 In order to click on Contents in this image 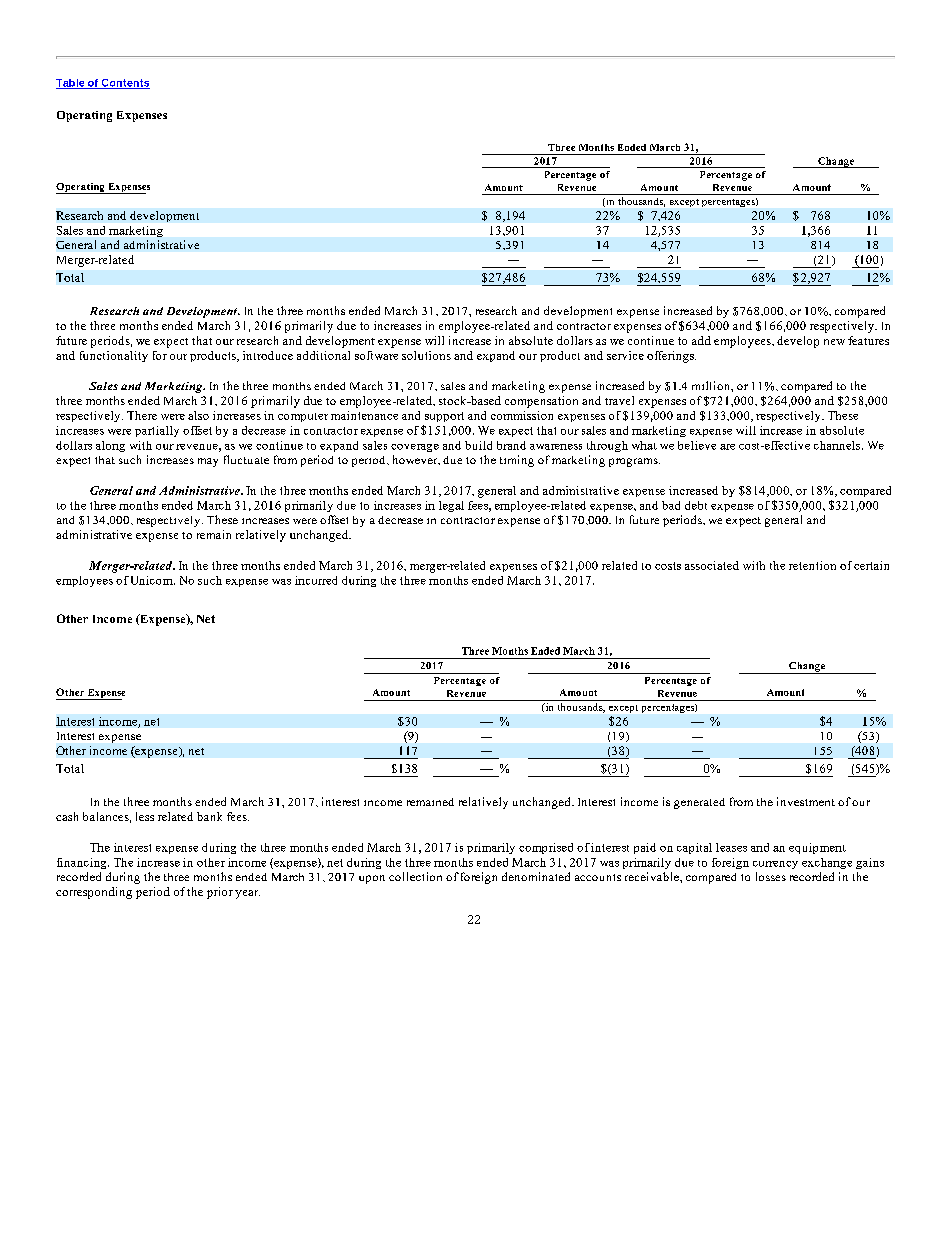, I will do `click(125, 84)`.
